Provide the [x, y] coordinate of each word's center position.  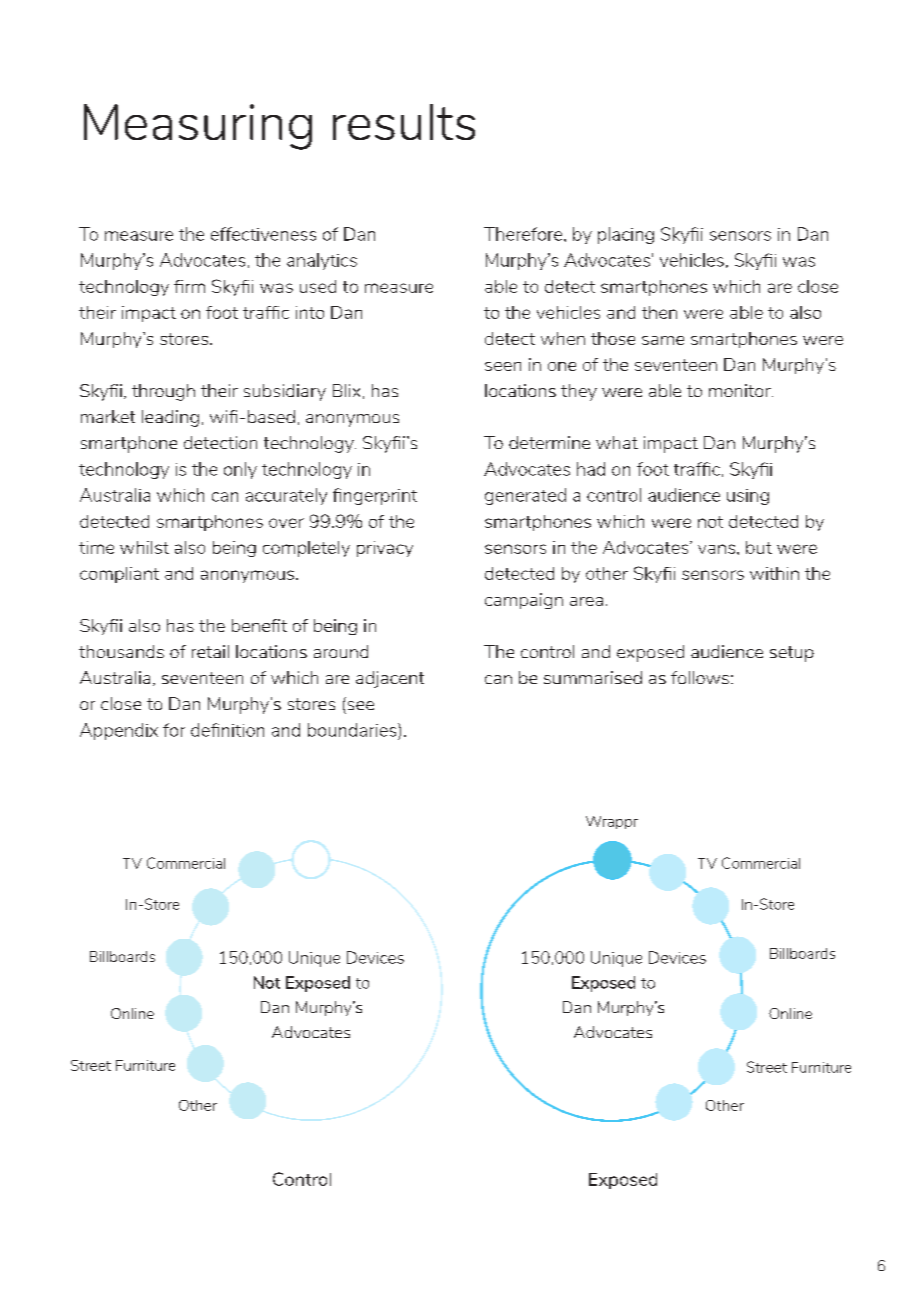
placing [626, 235]
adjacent [390, 679]
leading [170, 418]
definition [227, 730]
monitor [741, 390]
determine [549, 442]
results [404, 122]
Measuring [198, 127]
